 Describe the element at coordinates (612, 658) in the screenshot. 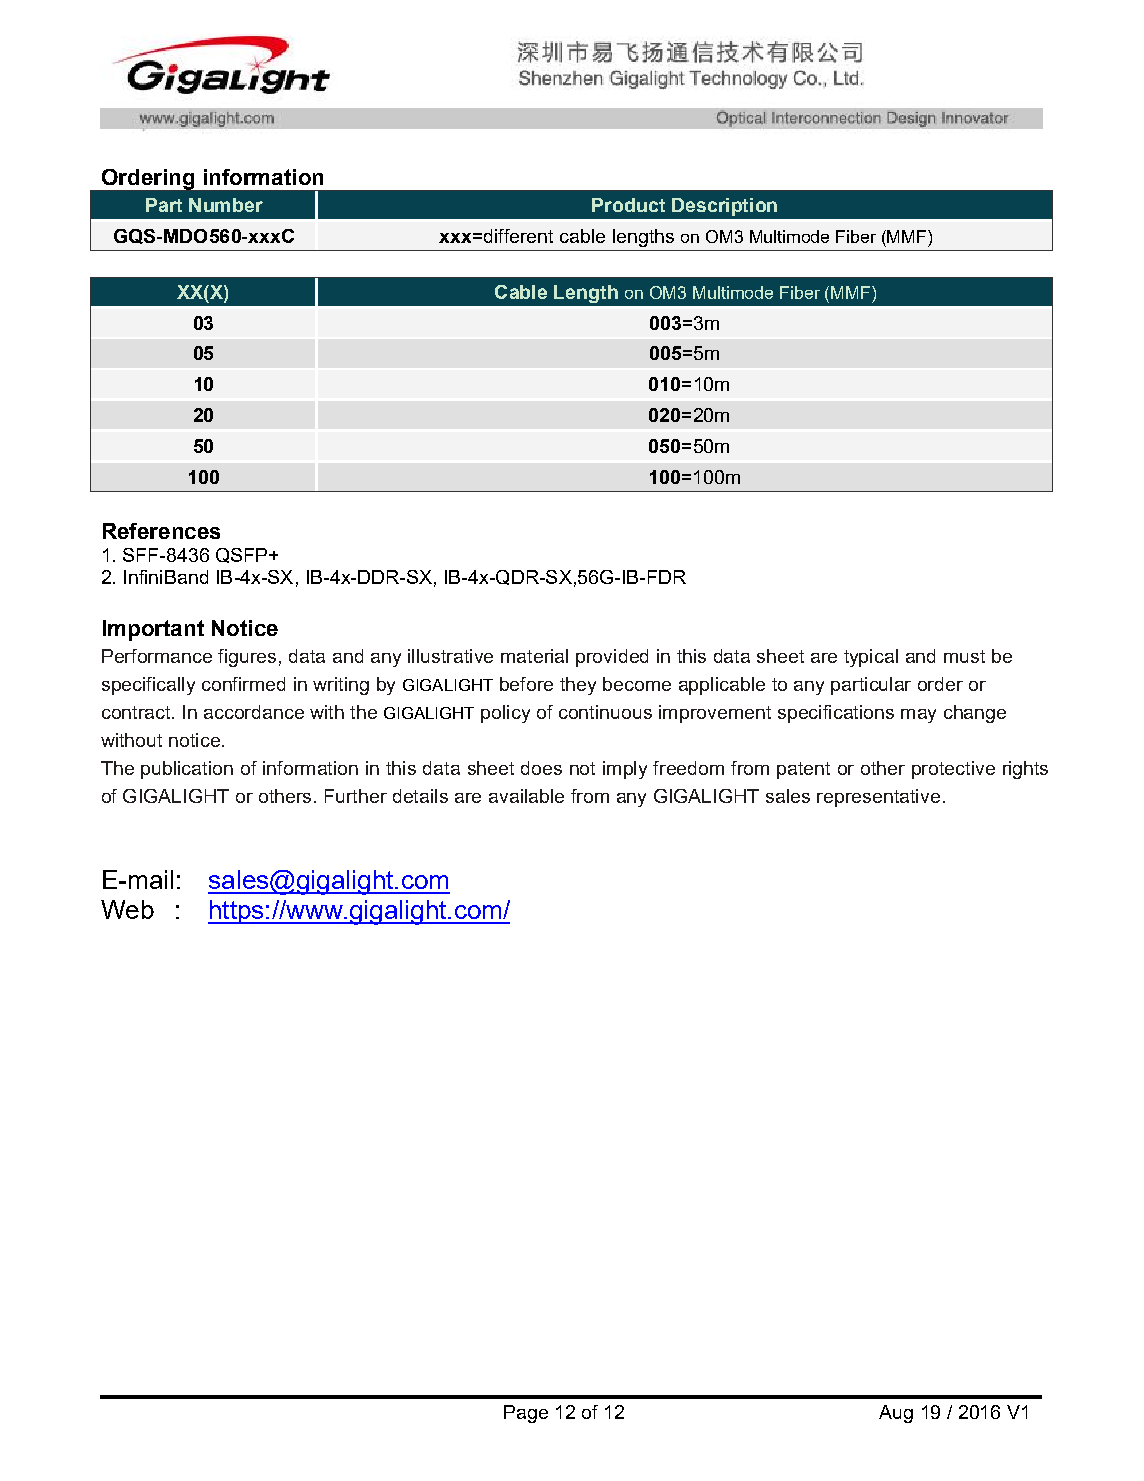

I see `provided` at that location.
